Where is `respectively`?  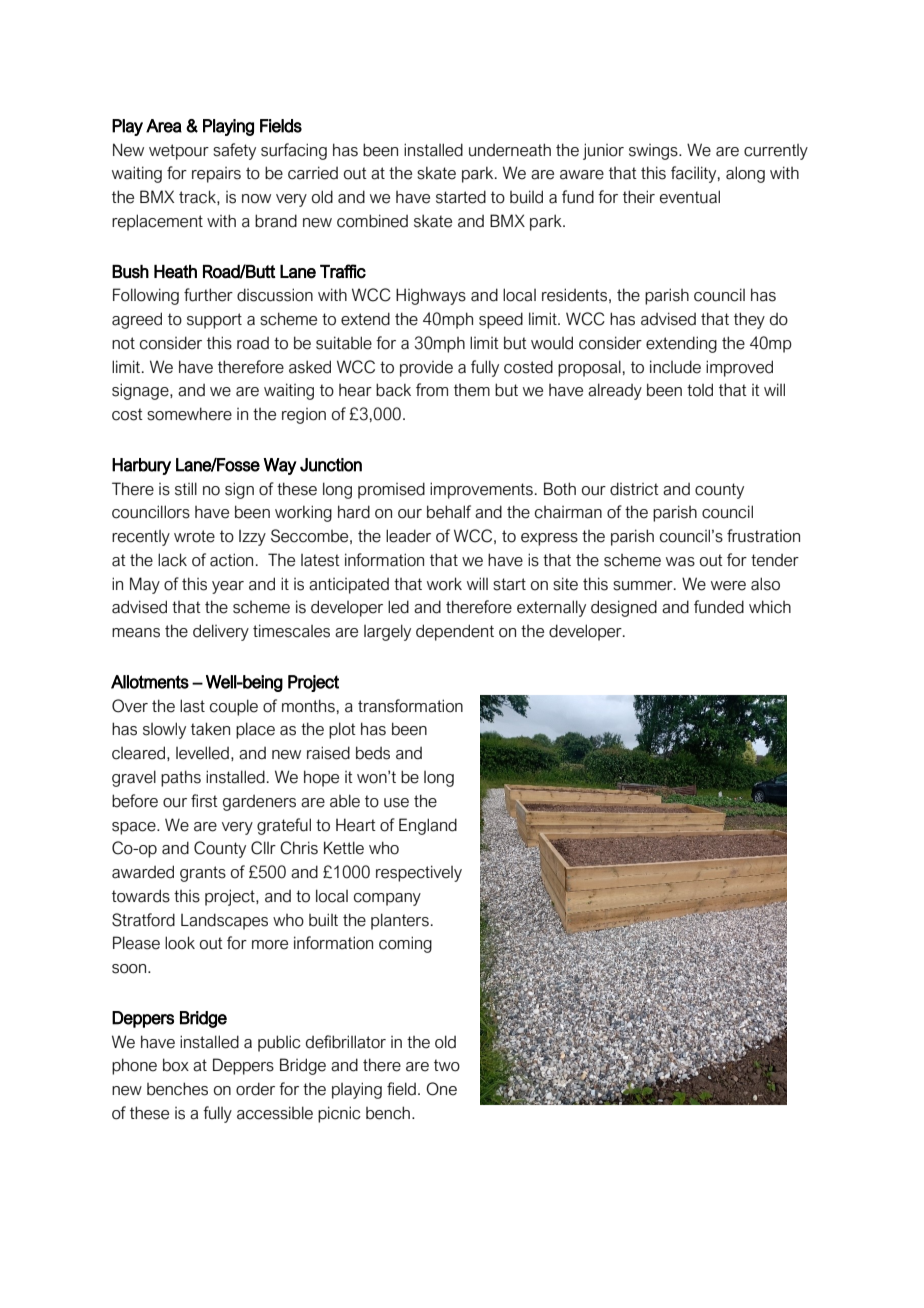
respectively is located at coordinates (419, 873).
